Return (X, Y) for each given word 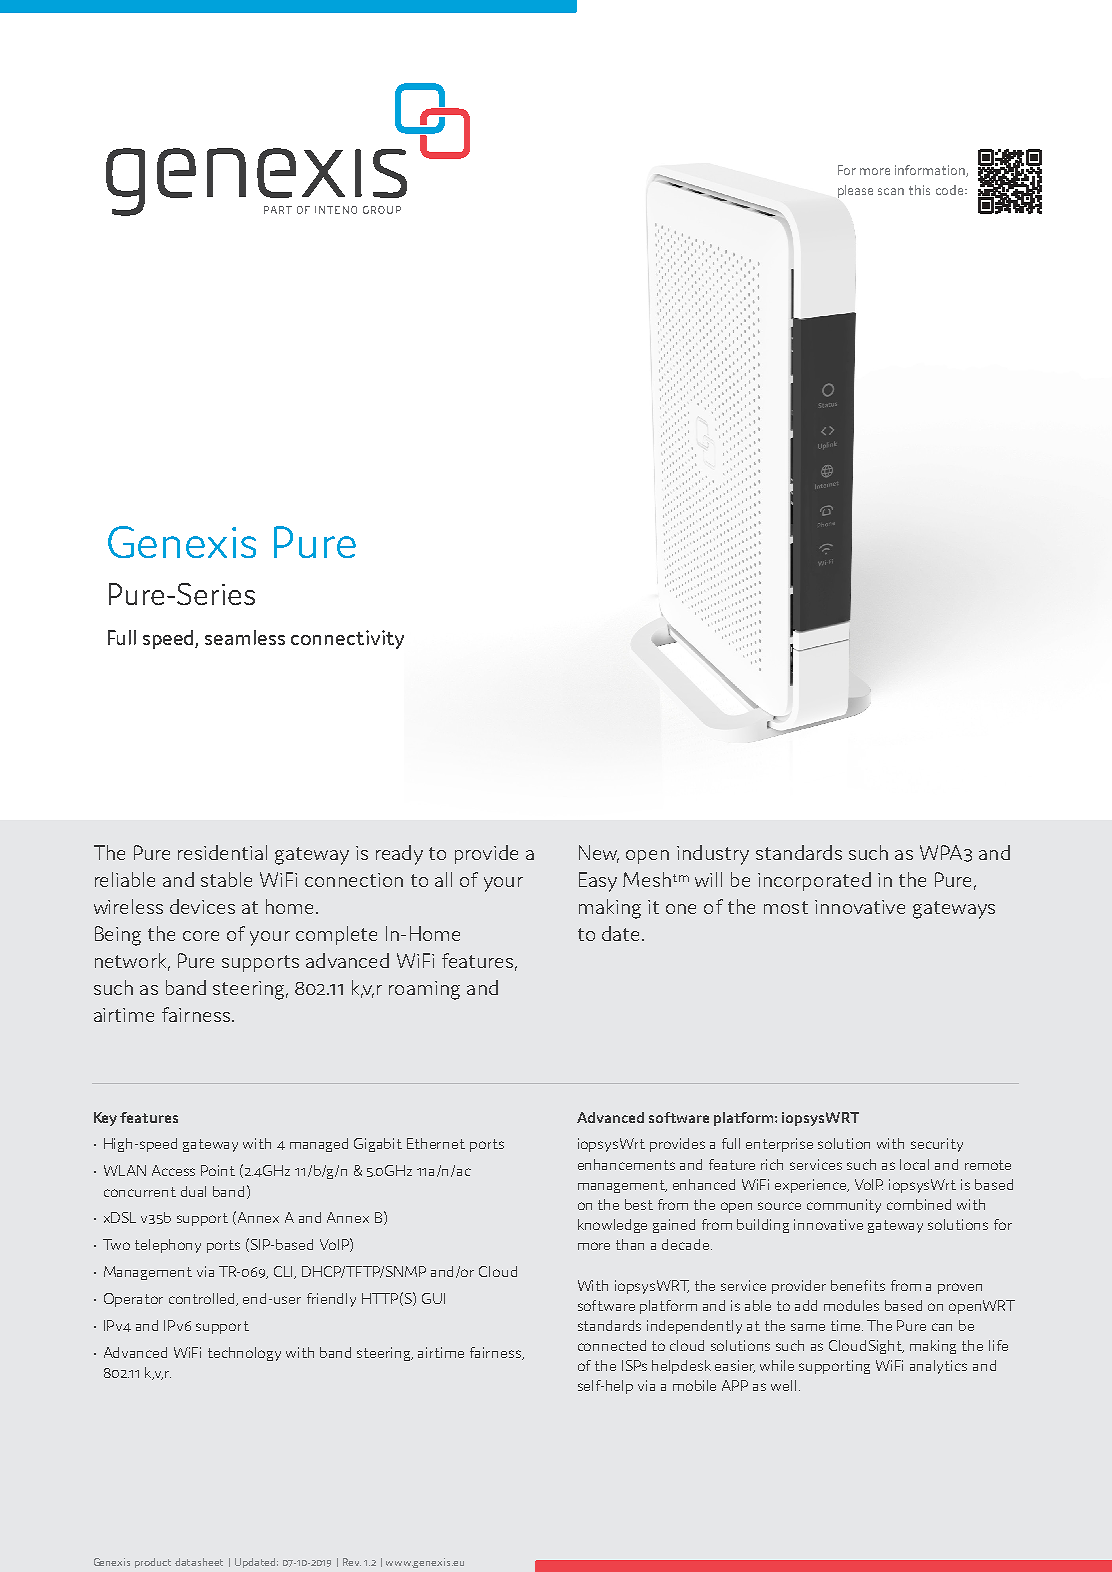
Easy (598, 882)
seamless (245, 637)
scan (891, 191)
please (855, 191)
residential (222, 852)
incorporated (814, 881)
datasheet (199, 1562)
